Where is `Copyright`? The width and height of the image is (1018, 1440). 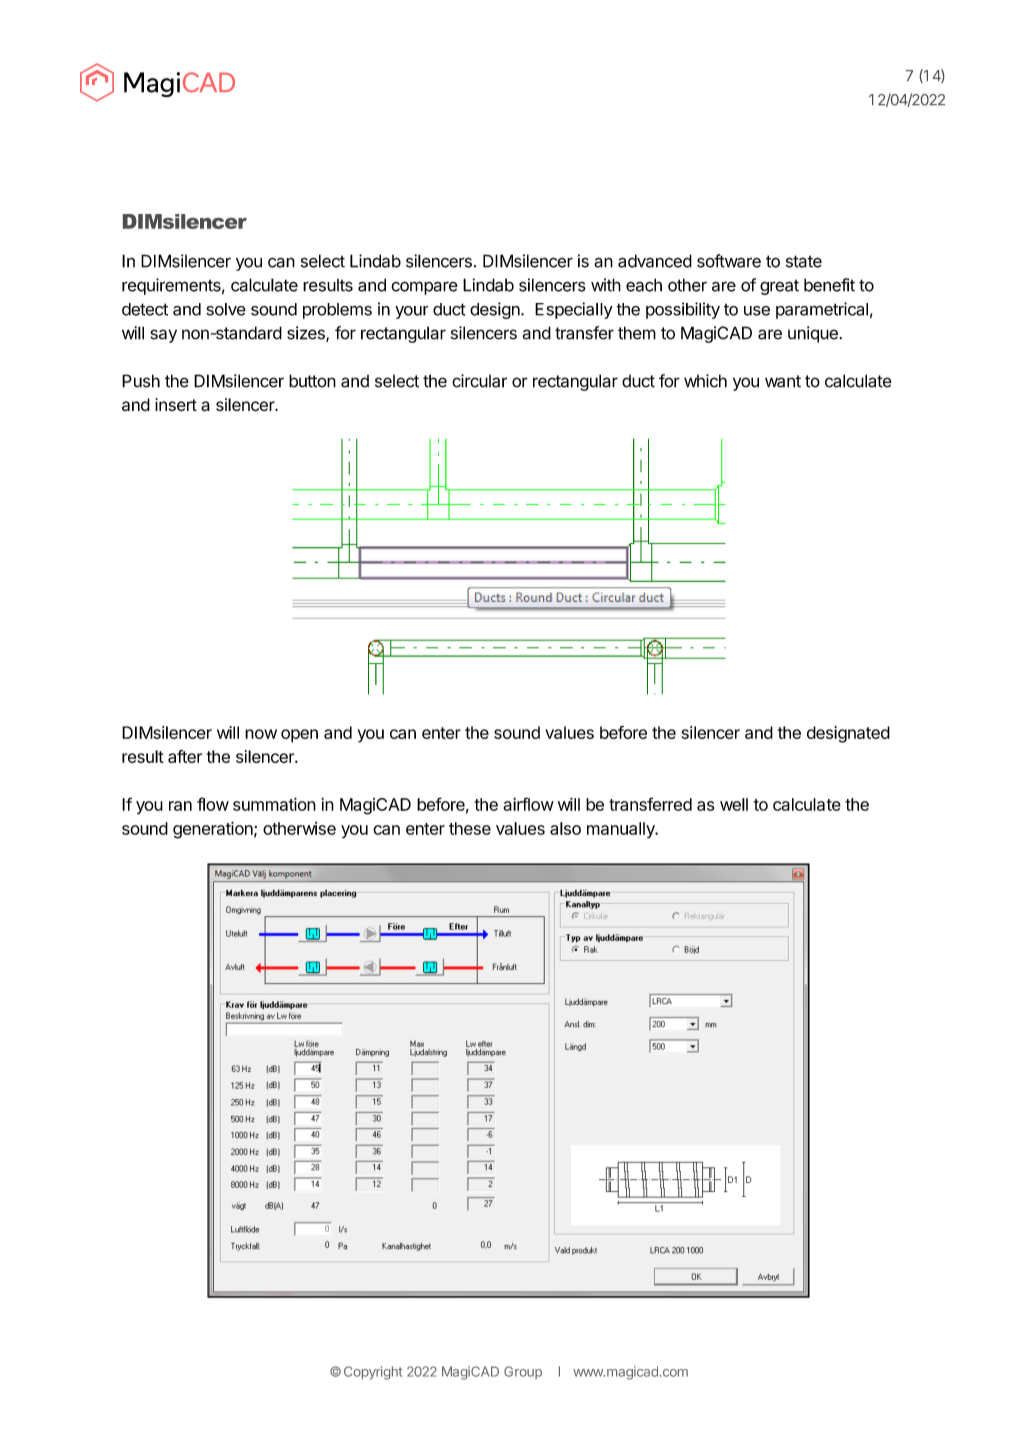
Copyright is located at coordinates (373, 1373).
